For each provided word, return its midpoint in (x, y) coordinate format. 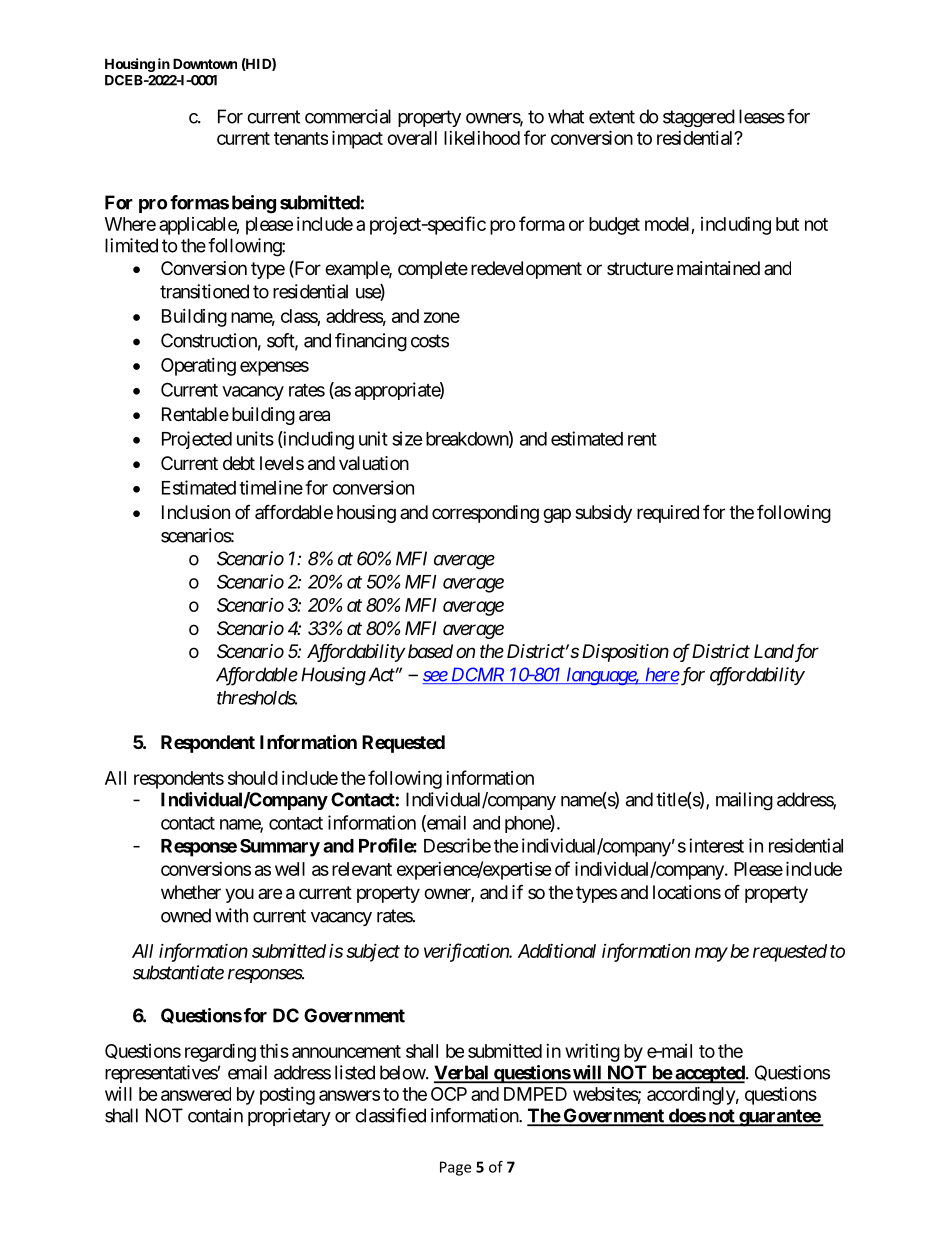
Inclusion (196, 512)
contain (215, 1115)
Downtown (205, 63)
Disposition (625, 653)
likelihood (482, 138)
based (430, 651)
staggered (699, 118)
